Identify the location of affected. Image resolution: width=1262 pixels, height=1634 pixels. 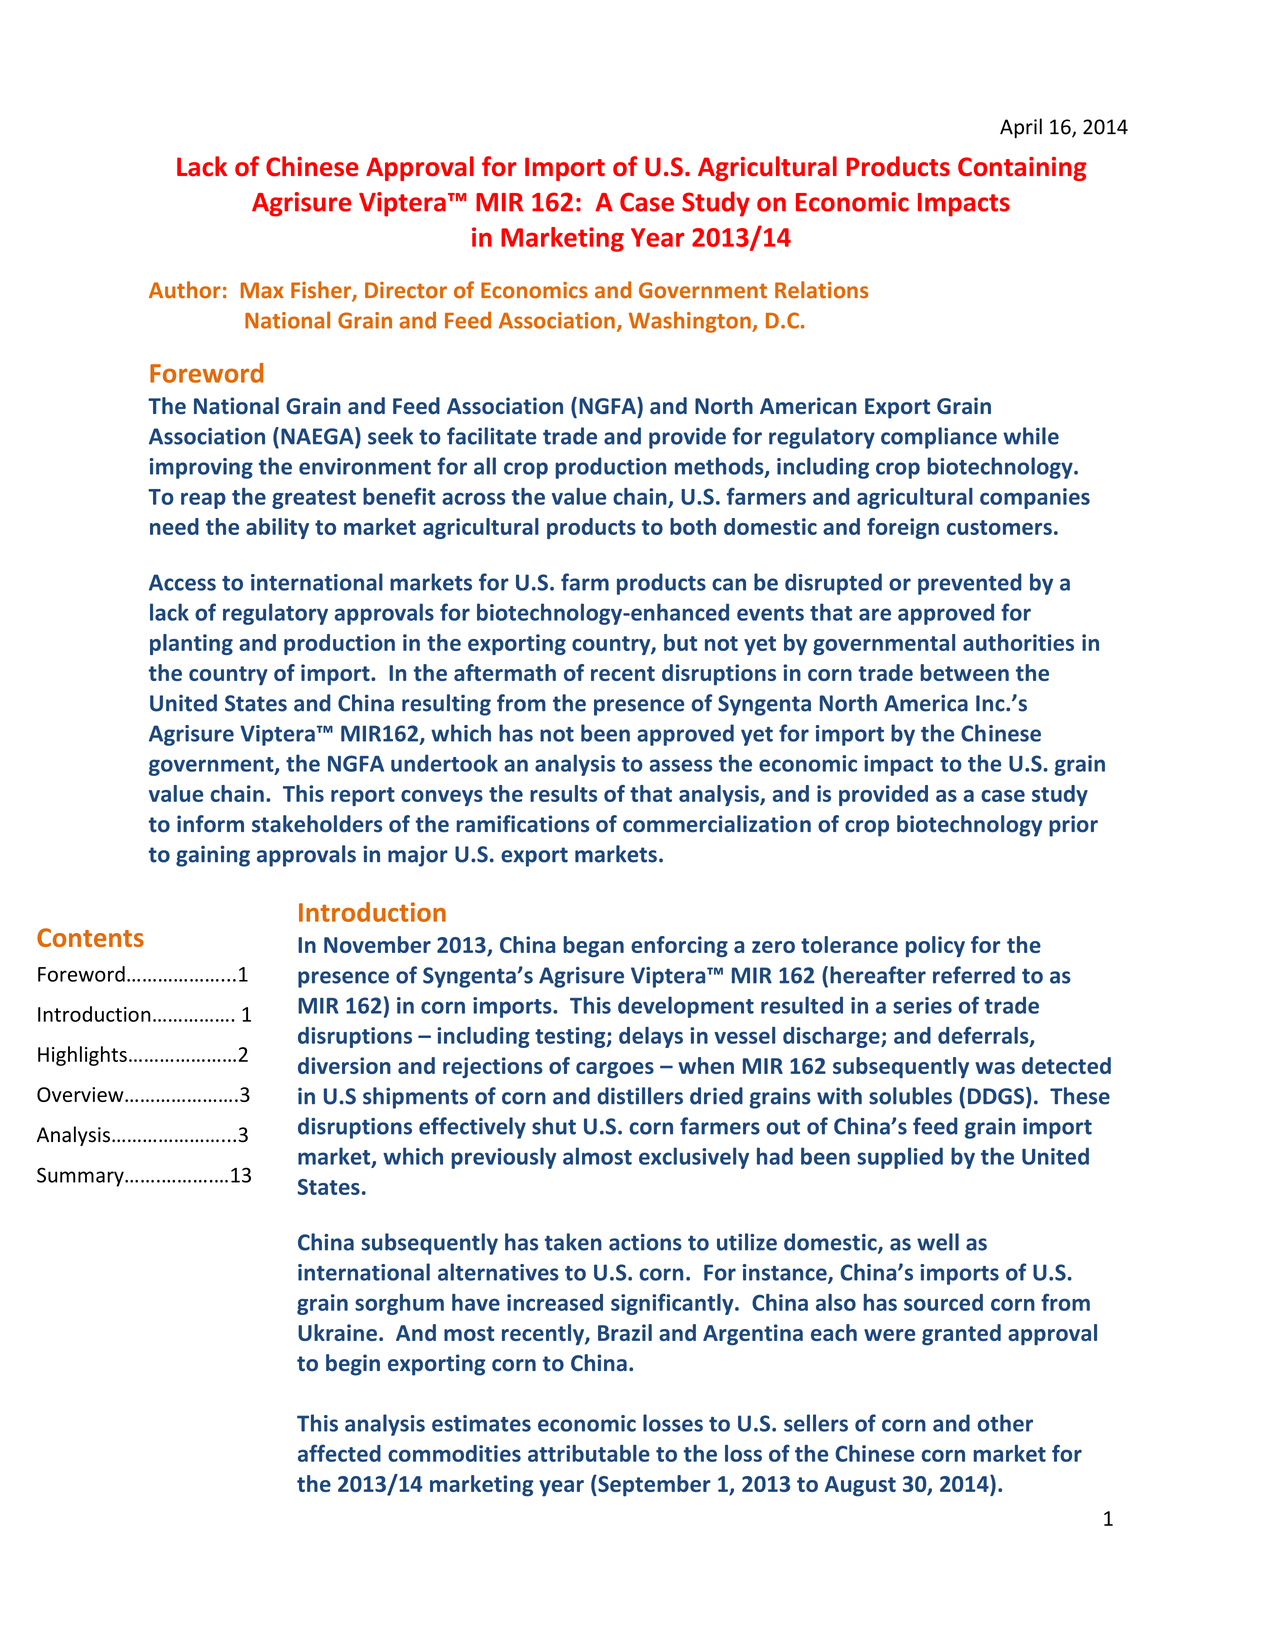
(339, 1453).
